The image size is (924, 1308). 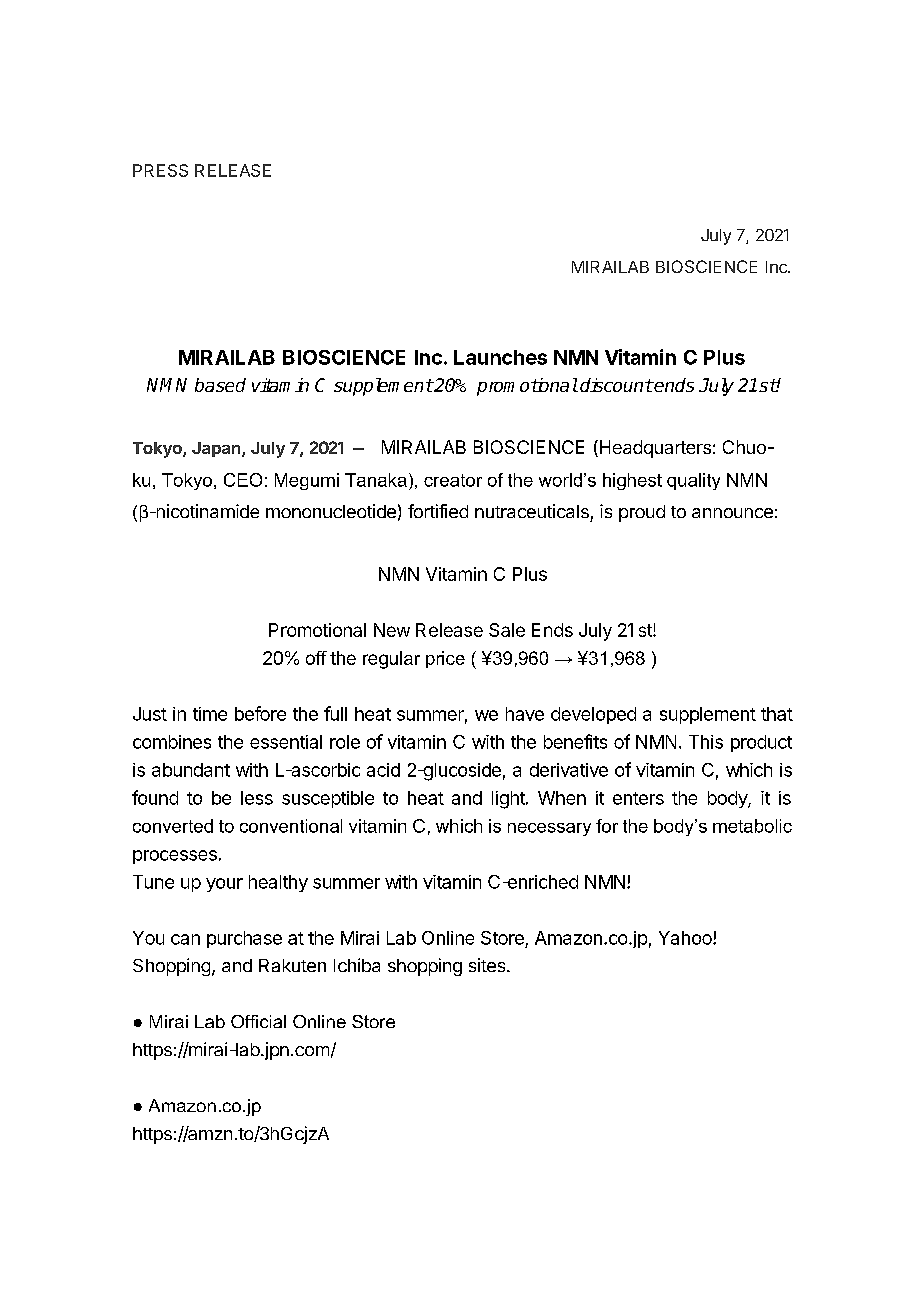 What do you see at coordinates (732, 513) in the document?
I see `announce` at bounding box center [732, 513].
